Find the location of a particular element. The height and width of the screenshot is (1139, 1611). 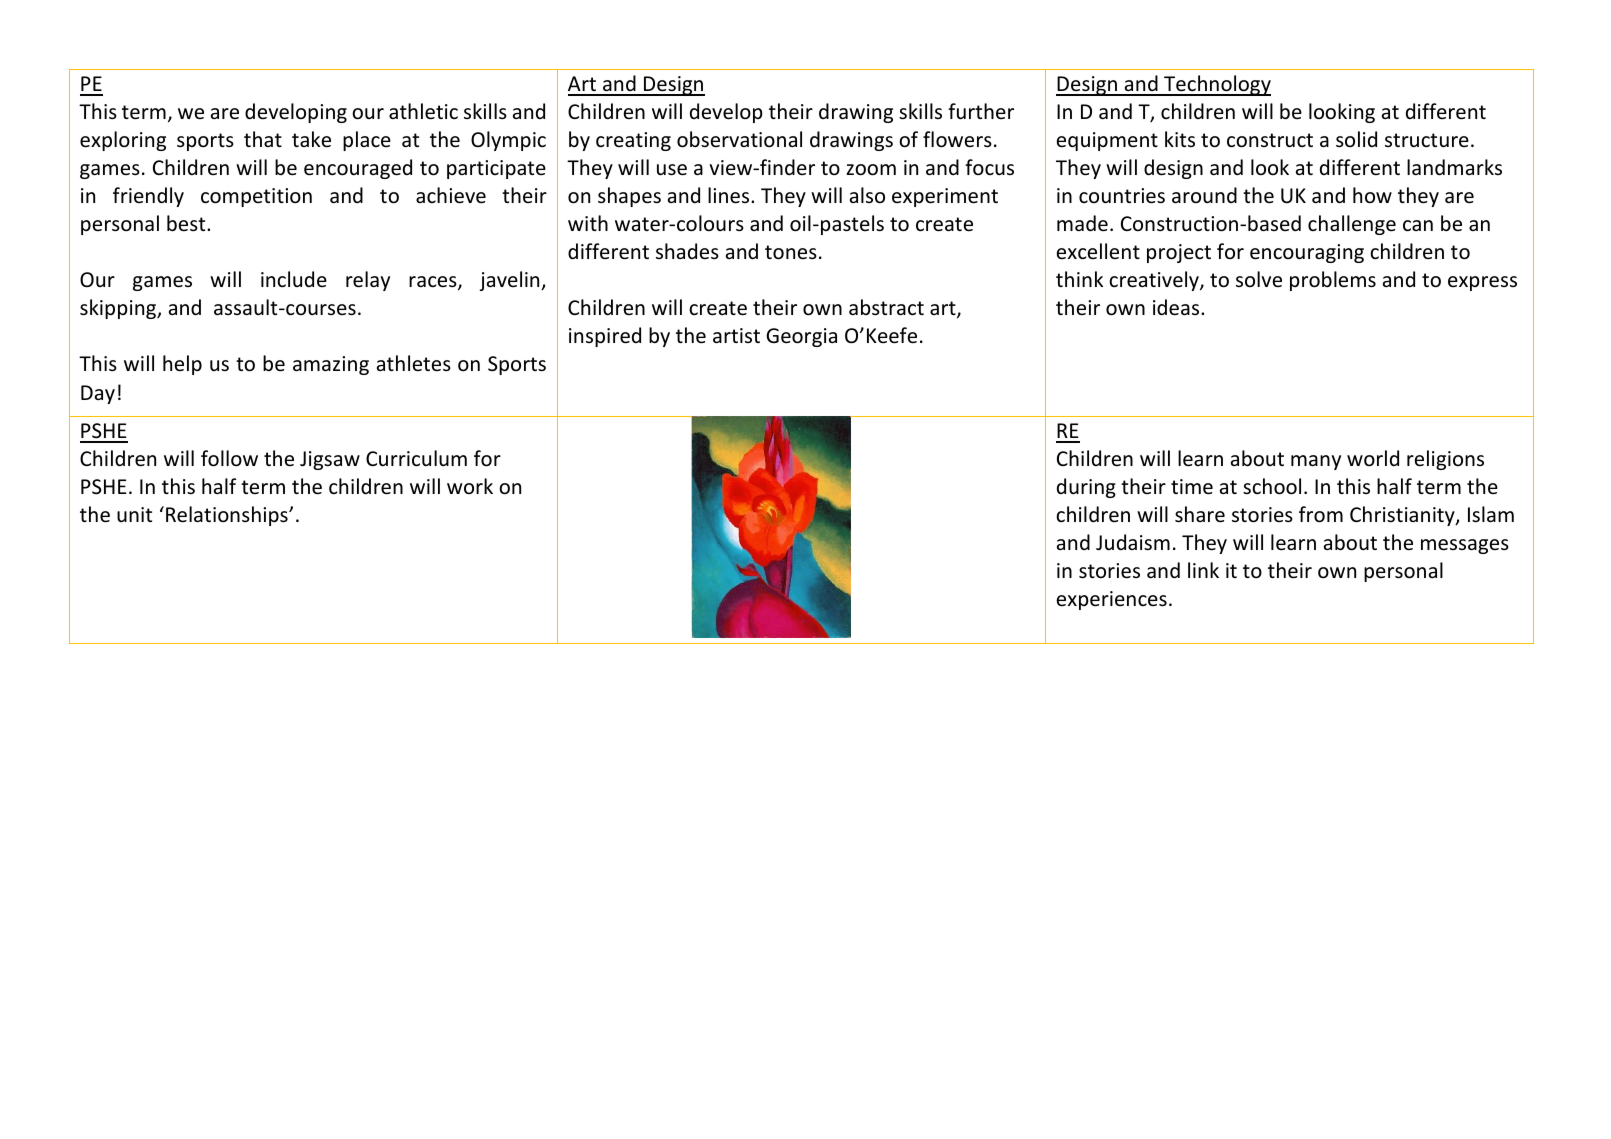

link is located at coordinates (1203, 570).
